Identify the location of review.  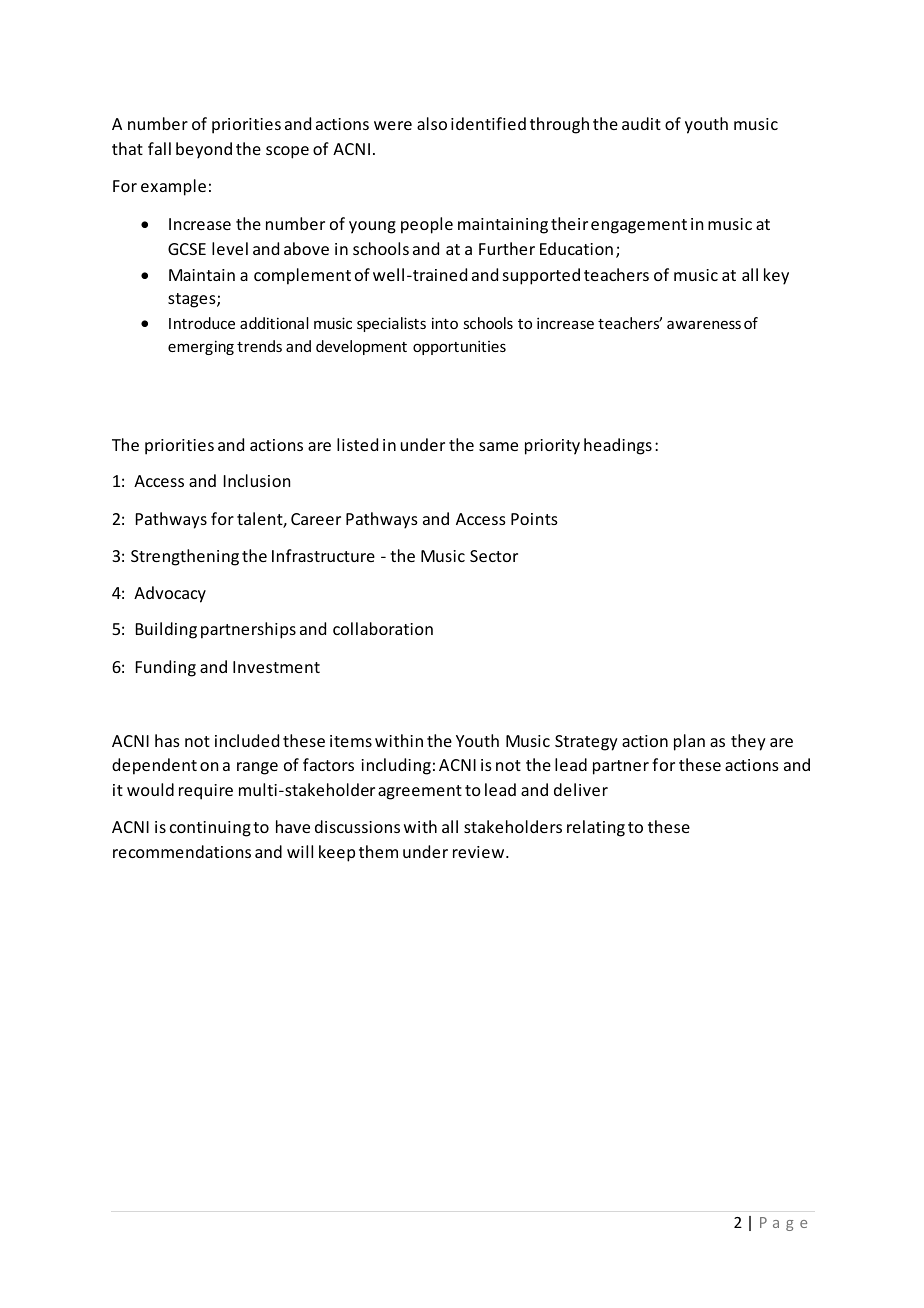
(480, 852).
